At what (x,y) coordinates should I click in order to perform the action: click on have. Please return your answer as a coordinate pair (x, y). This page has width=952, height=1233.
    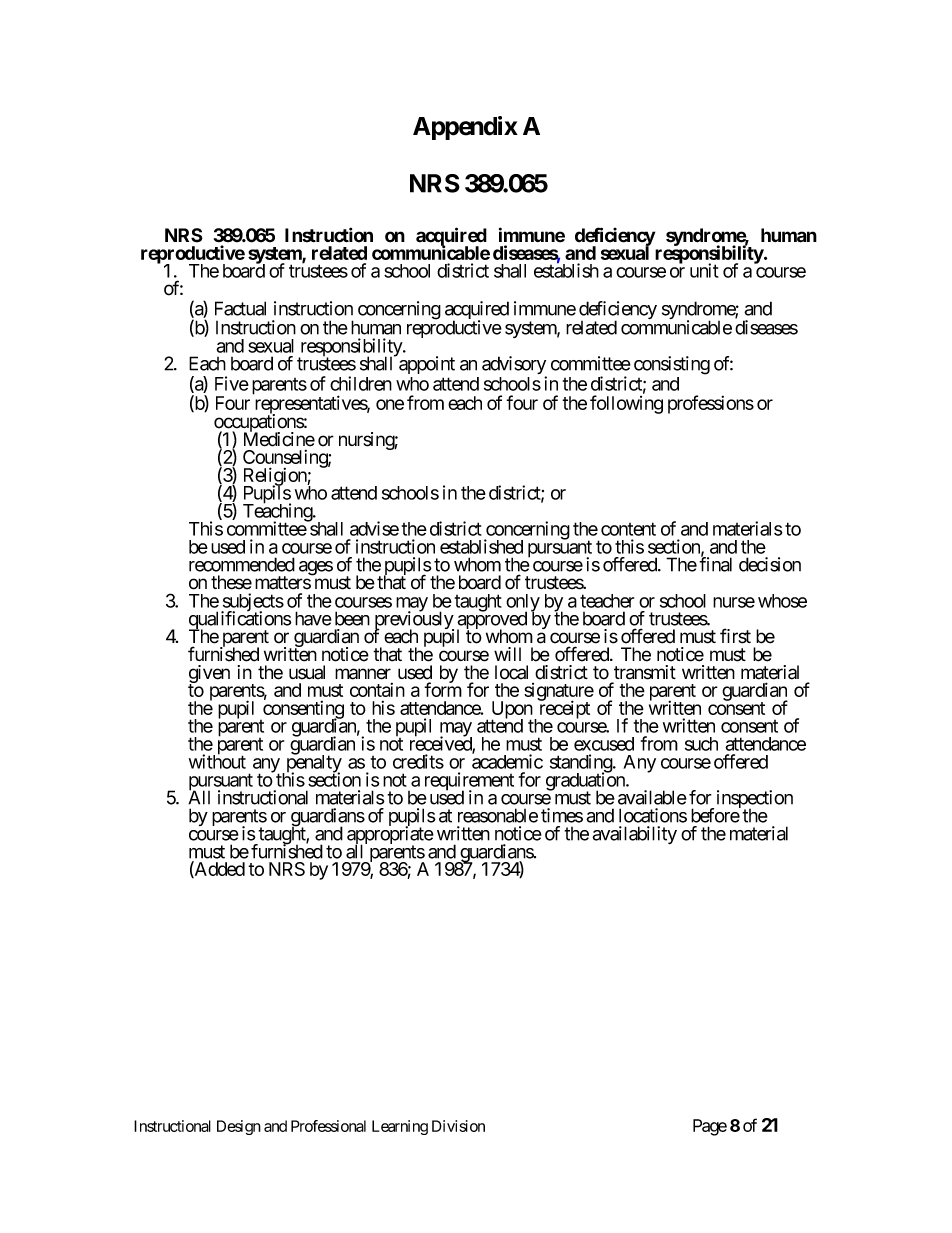
    Looking at the image, I should click on (313, 618).
